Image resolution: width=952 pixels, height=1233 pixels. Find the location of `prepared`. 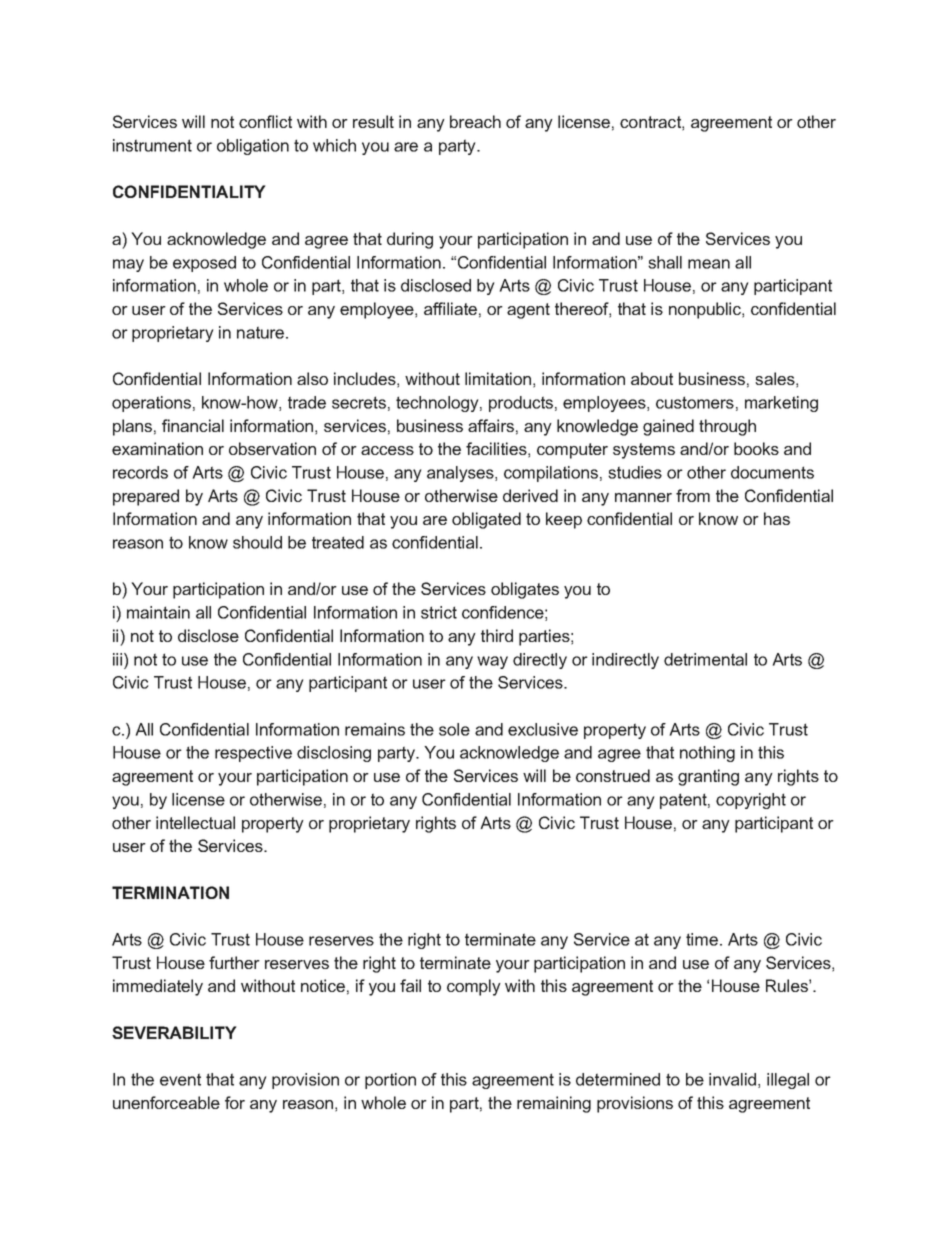

prepared is located at coordinates (146, 497).
